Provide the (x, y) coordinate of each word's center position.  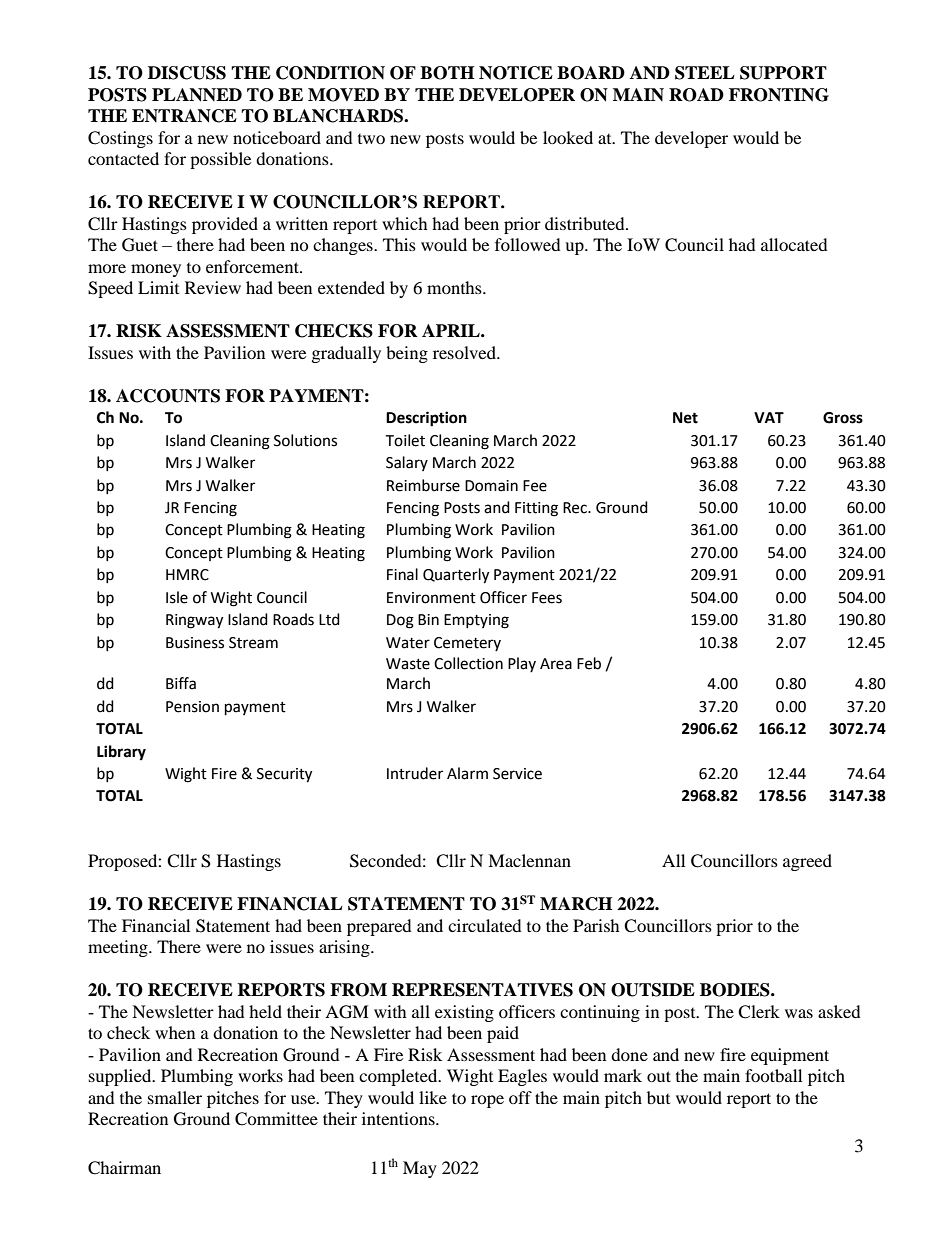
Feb (589, 663)
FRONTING (779, 95)
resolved (466, 352)
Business (195, 643)
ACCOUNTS (168, 396)
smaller (175, 1097)
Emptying (476, 621)
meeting (119, 948)
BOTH (447, 73)
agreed (807, 862)
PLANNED (197, 95)
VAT (769, 417)
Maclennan (529, 860)
